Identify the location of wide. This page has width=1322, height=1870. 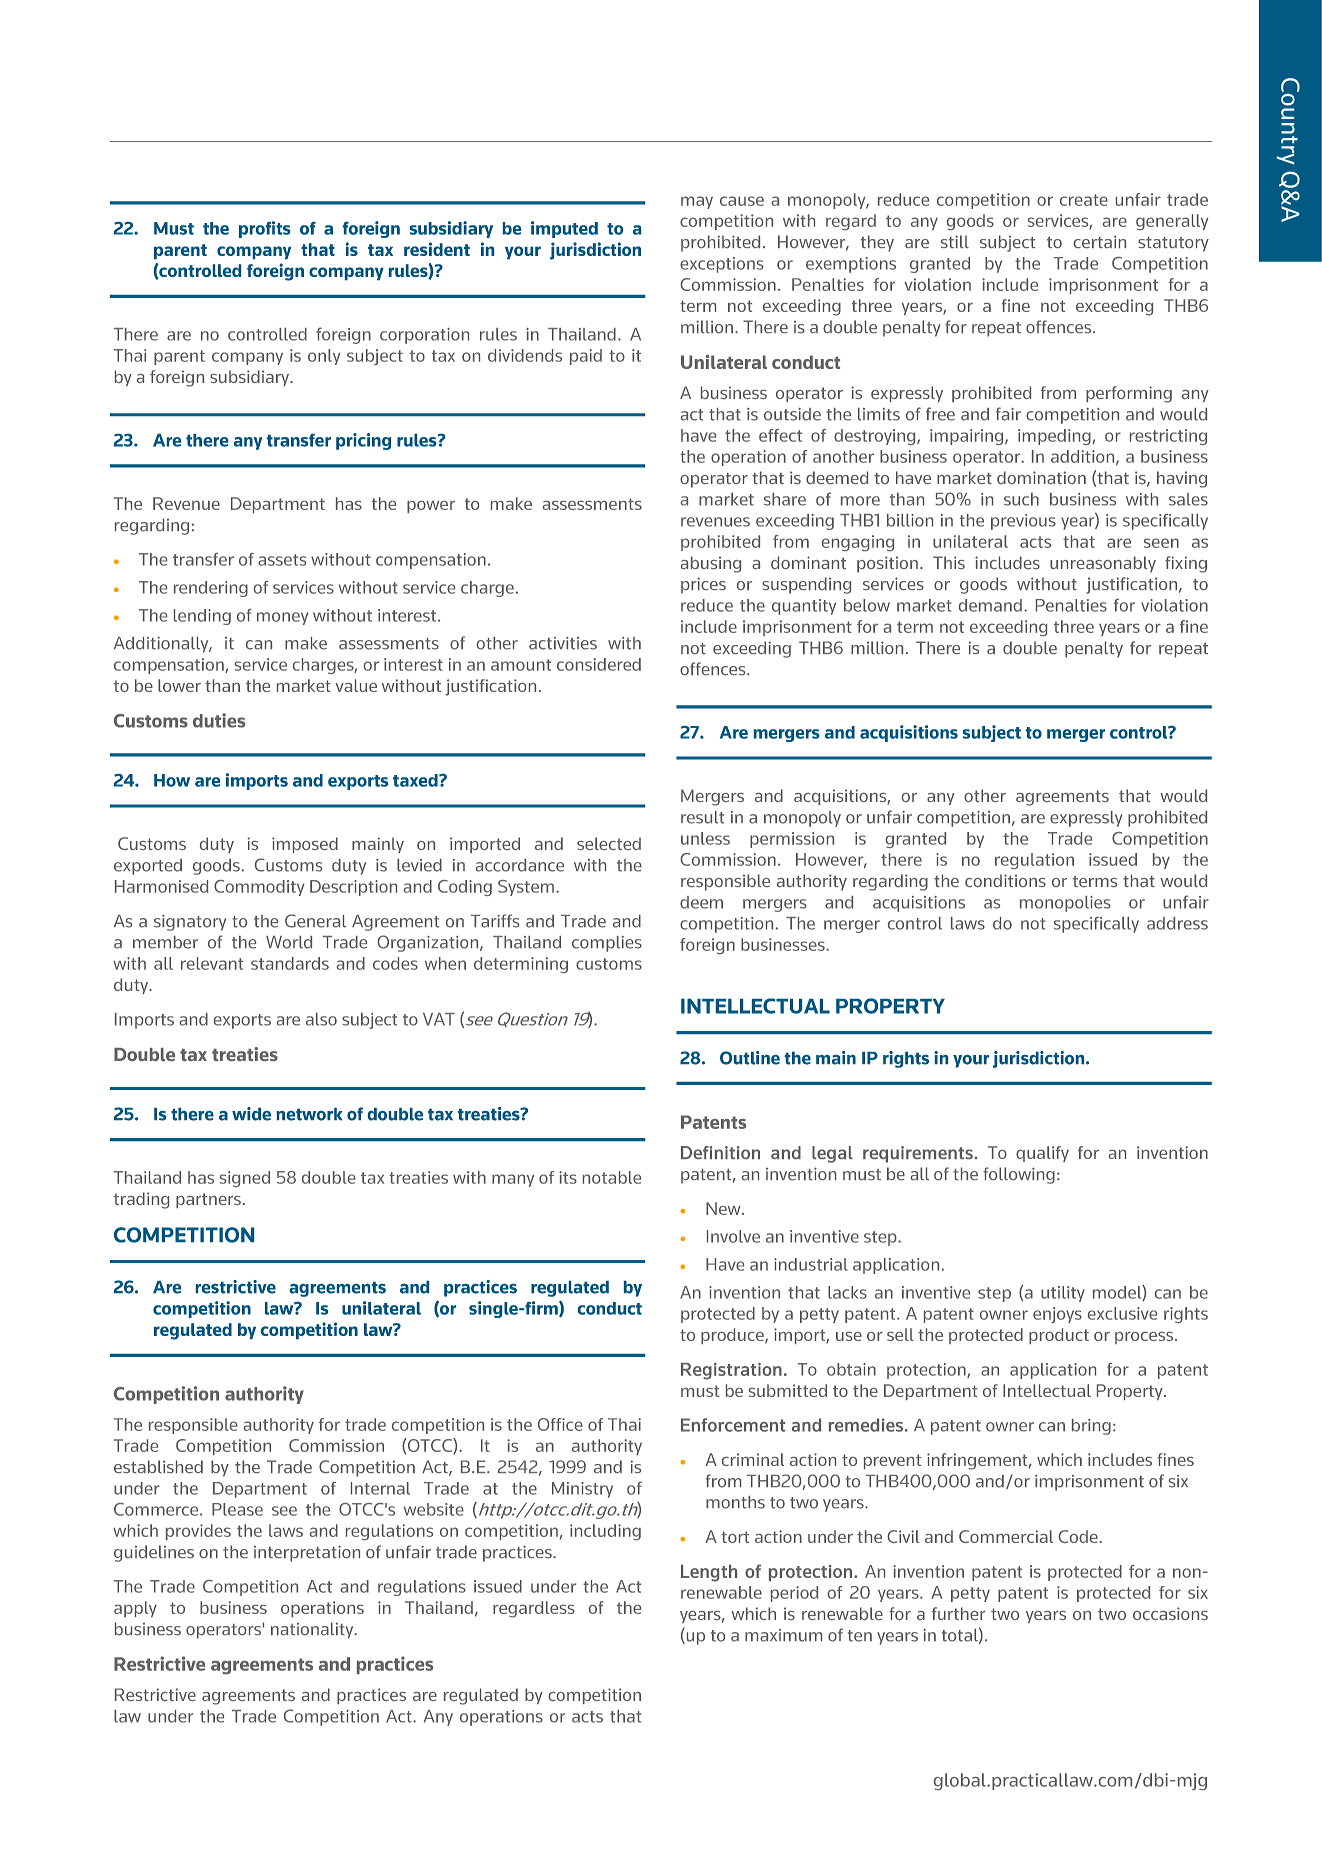
(251, 1114).
